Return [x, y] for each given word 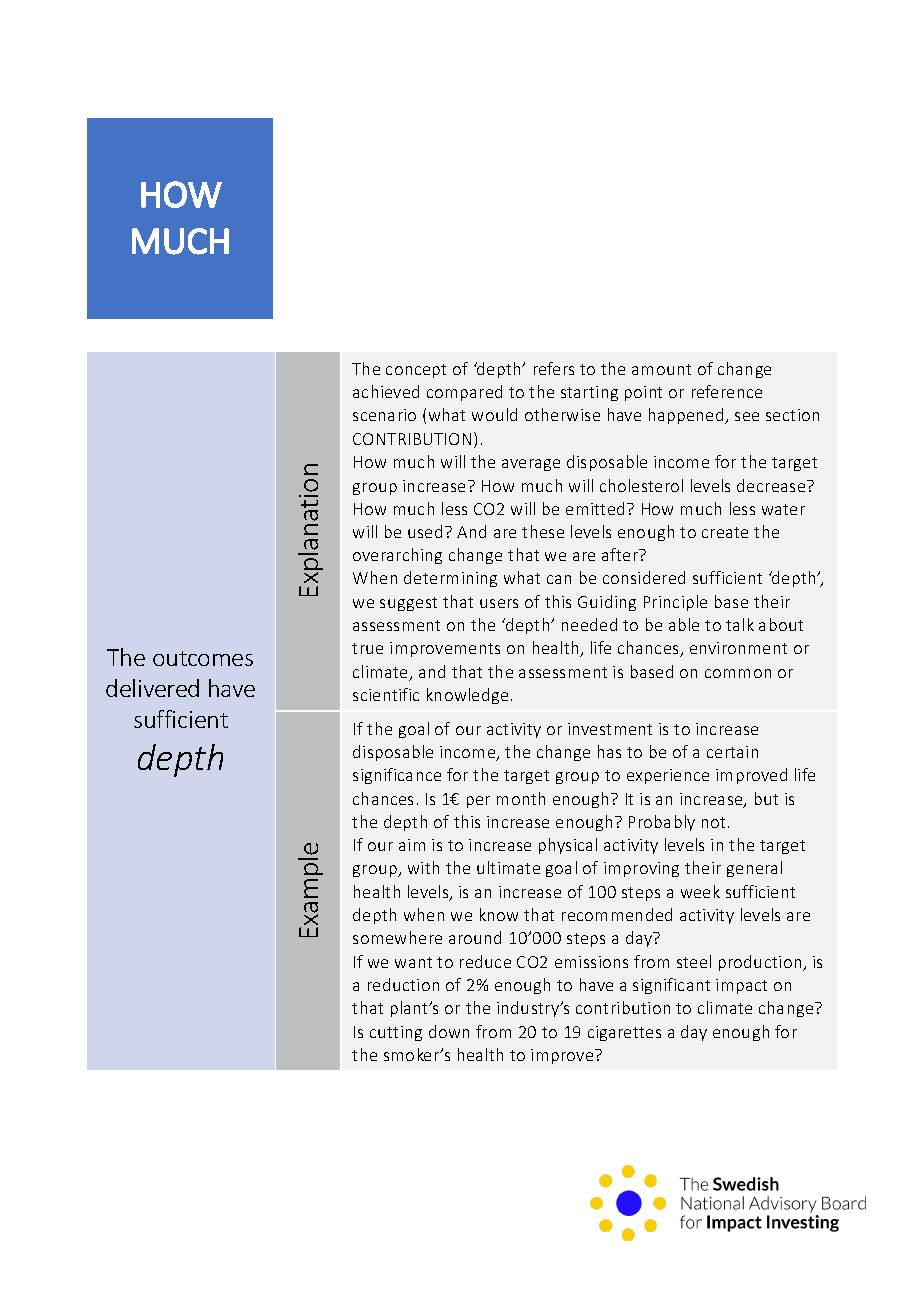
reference [727, 391]
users [499, 603]
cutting [396, 1033]
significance [397, 776]
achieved [386, 391]
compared [464, 393]
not [713, 822]
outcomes [203, 658]
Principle [675, 603]
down [449, 1031]
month [521, 798]
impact [741, 986]
